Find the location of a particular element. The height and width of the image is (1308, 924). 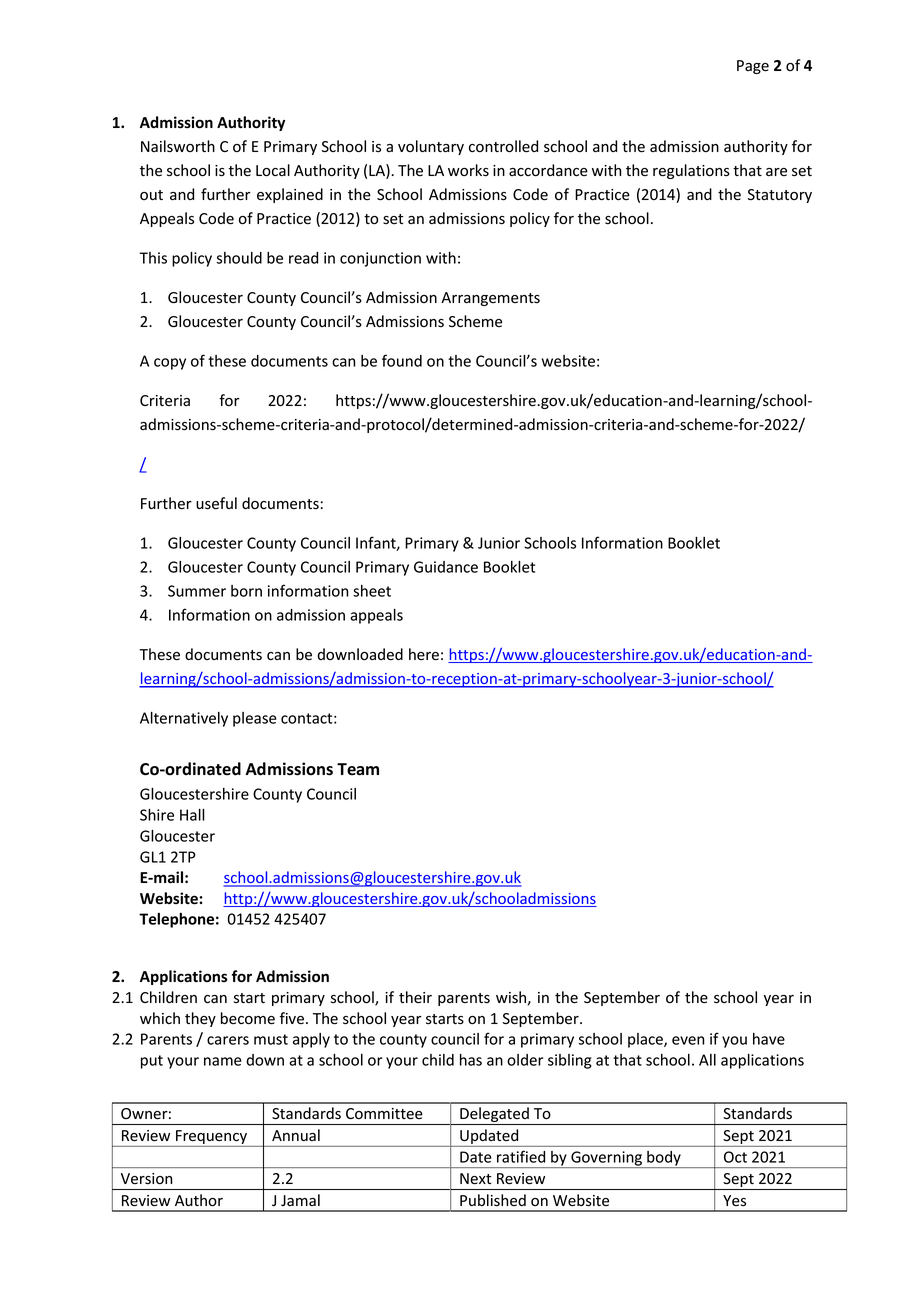

Frequency is located at coordinates (211, 1138).
